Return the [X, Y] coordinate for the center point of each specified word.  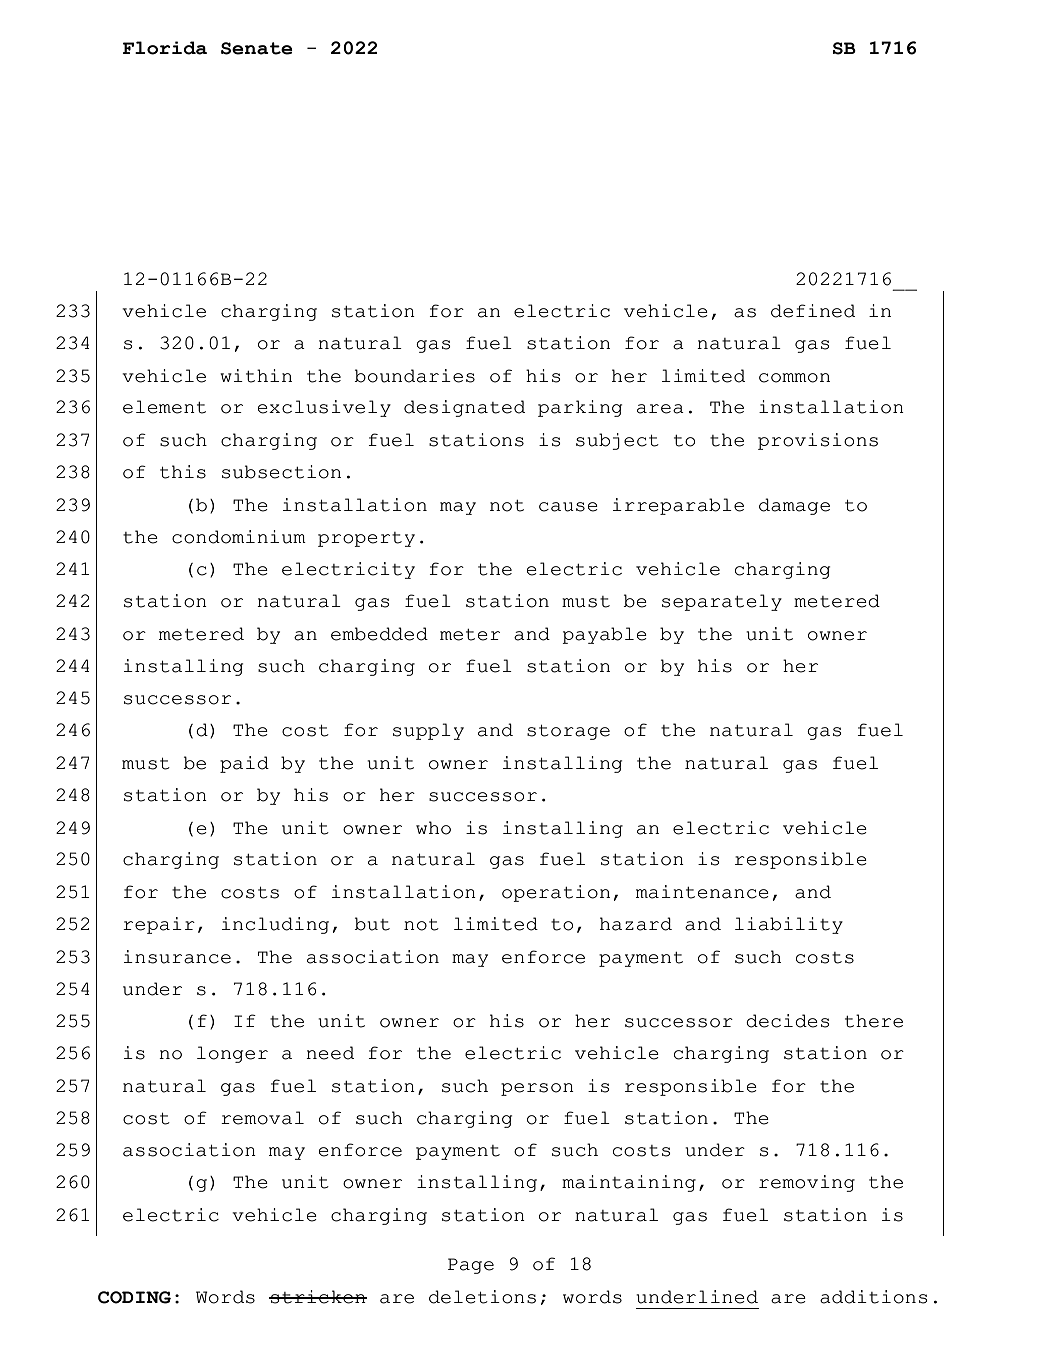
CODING [134, 1297]
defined [813, 311]
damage [794, 506]
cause [568, 507]
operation [556, 893]
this [183, 472]
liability [789, 925]
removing [807, 1183]
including [275, 925]
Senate [257, 48]
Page [471, 1266]
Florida [165, 48]
